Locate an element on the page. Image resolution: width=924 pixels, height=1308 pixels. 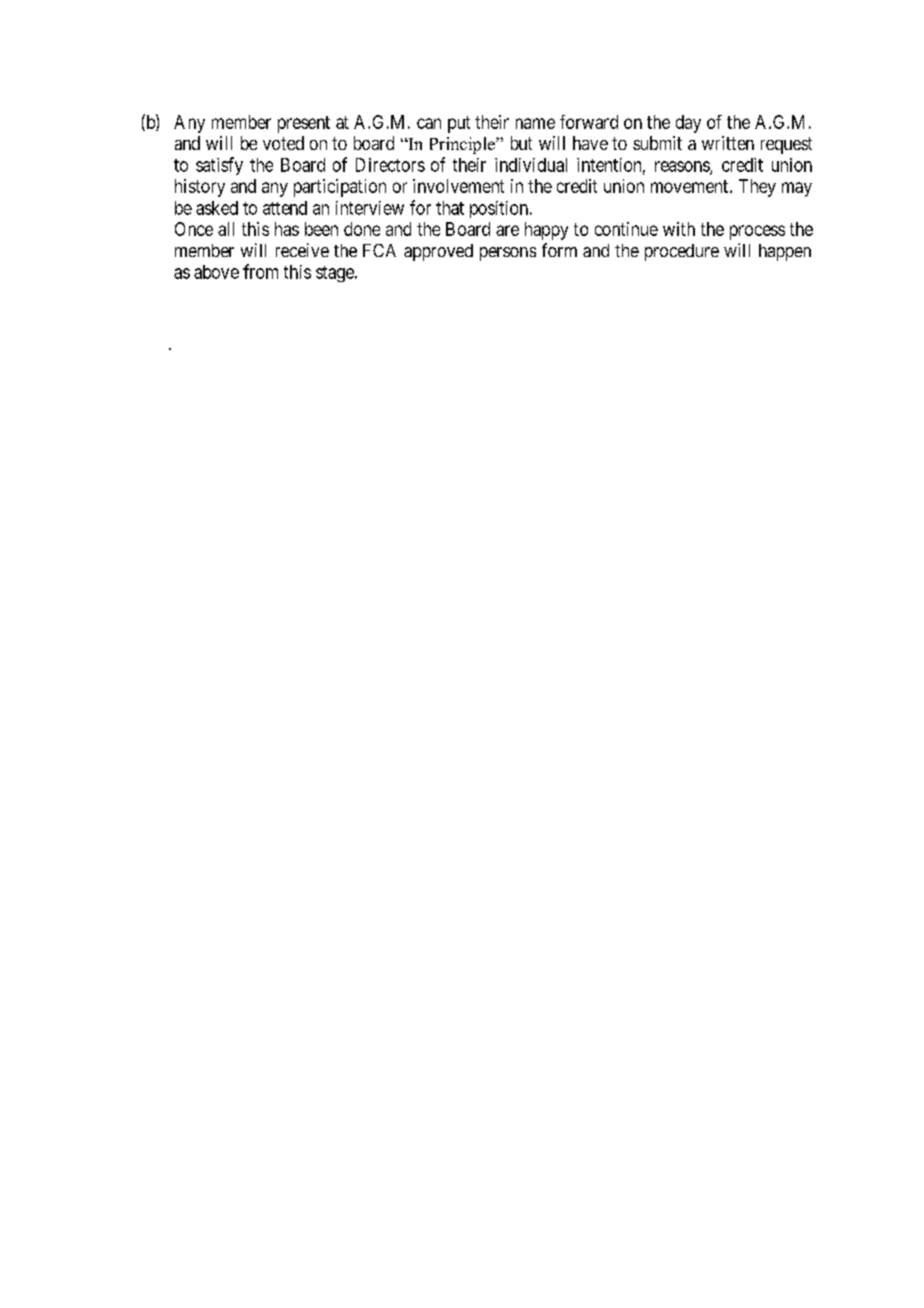
satisfy is located at coordinates (219, 166).
